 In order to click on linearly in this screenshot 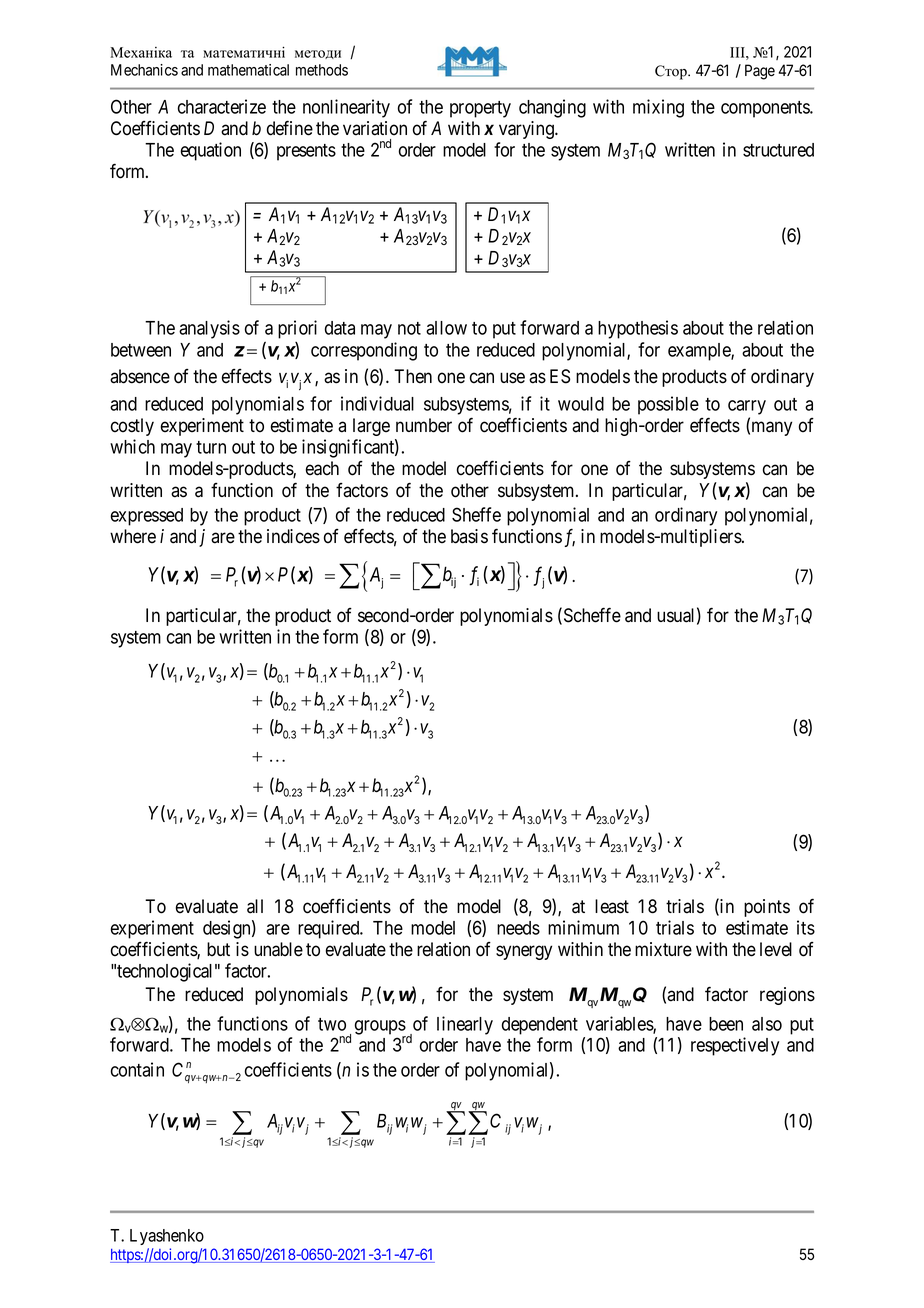, I will do `click(465, 1025)`.
